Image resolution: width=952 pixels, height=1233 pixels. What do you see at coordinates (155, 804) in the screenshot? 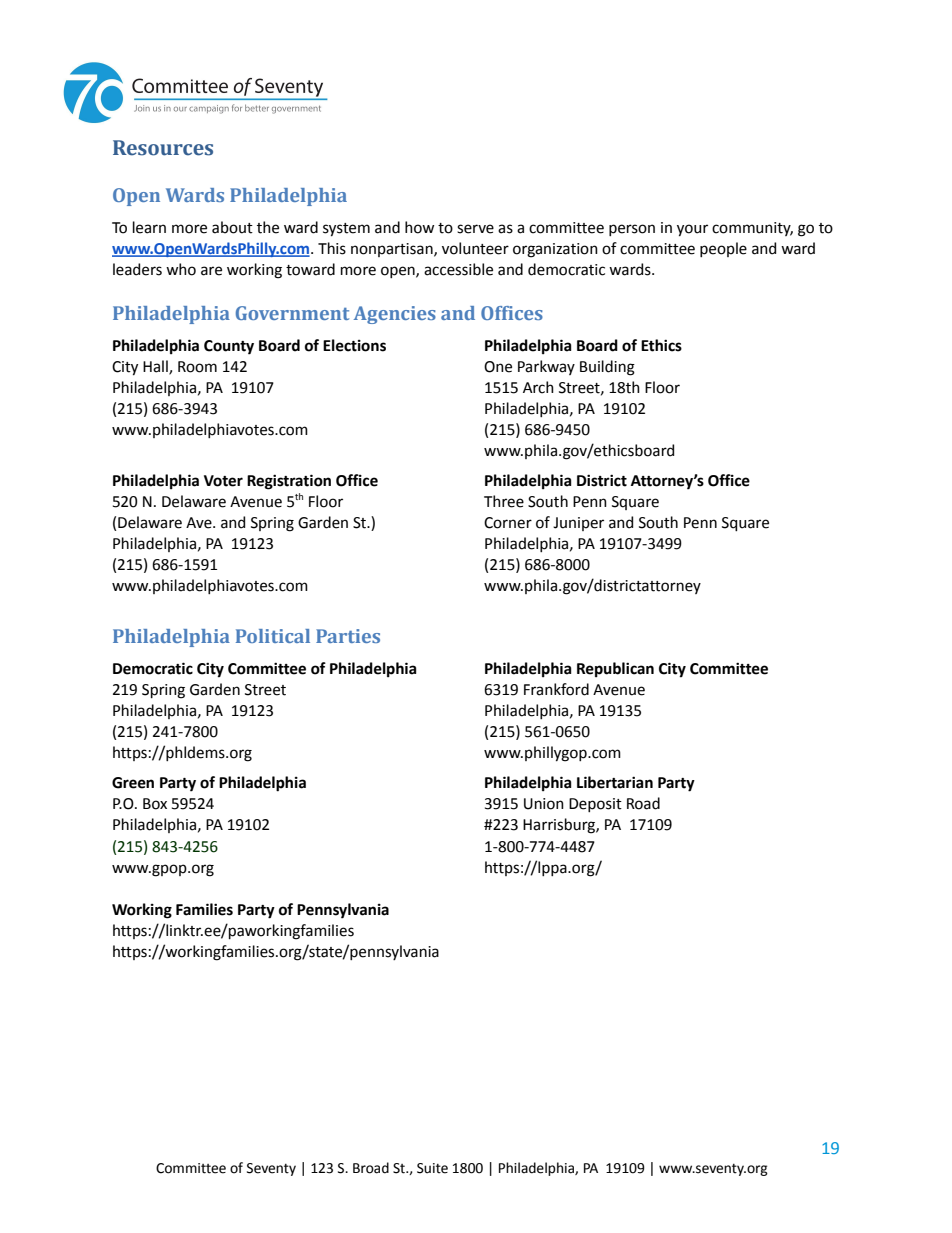
I see `Box` at bounding box center [155, 804].
